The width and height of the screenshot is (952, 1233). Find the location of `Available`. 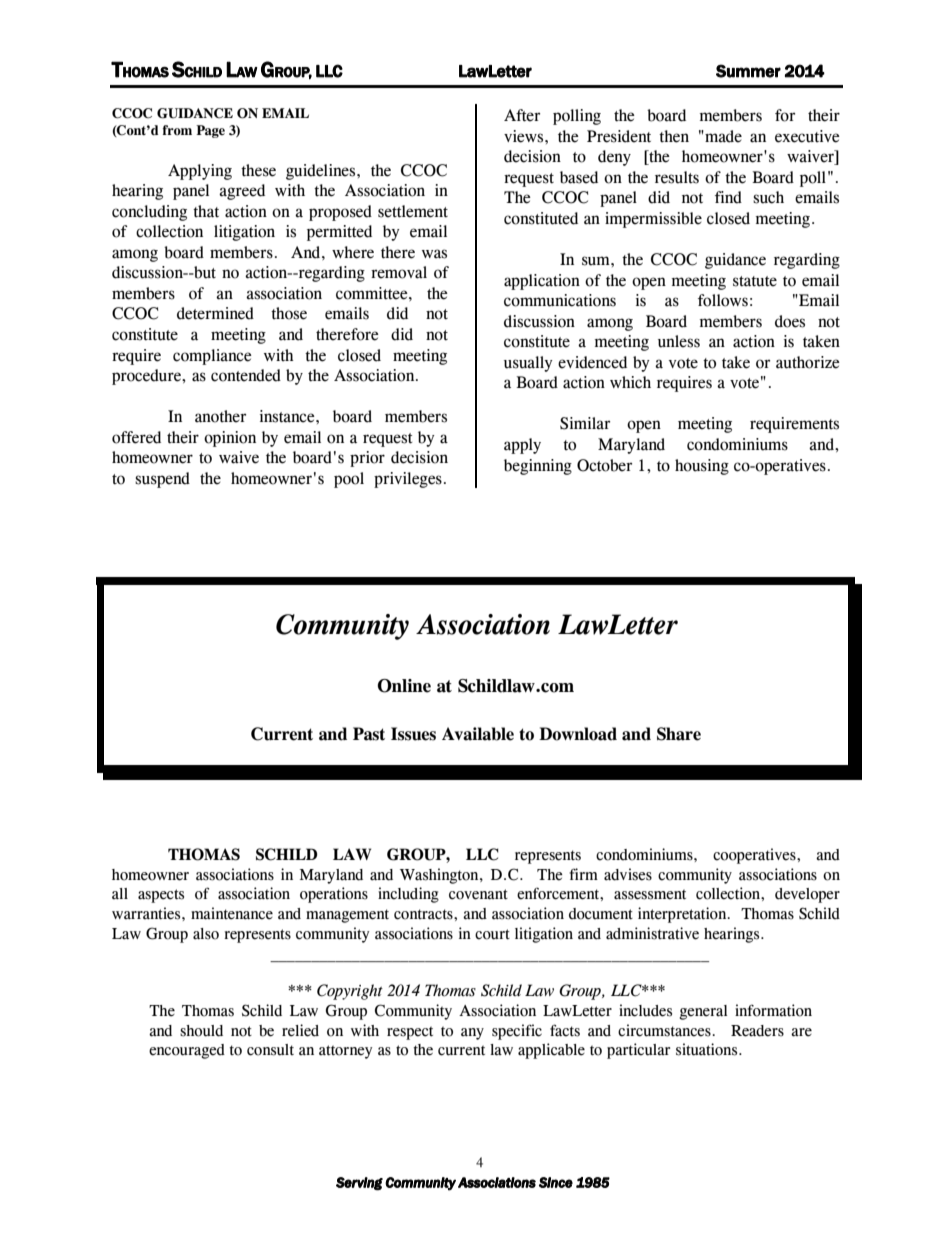

Available is located at coordinates (478, 734).
